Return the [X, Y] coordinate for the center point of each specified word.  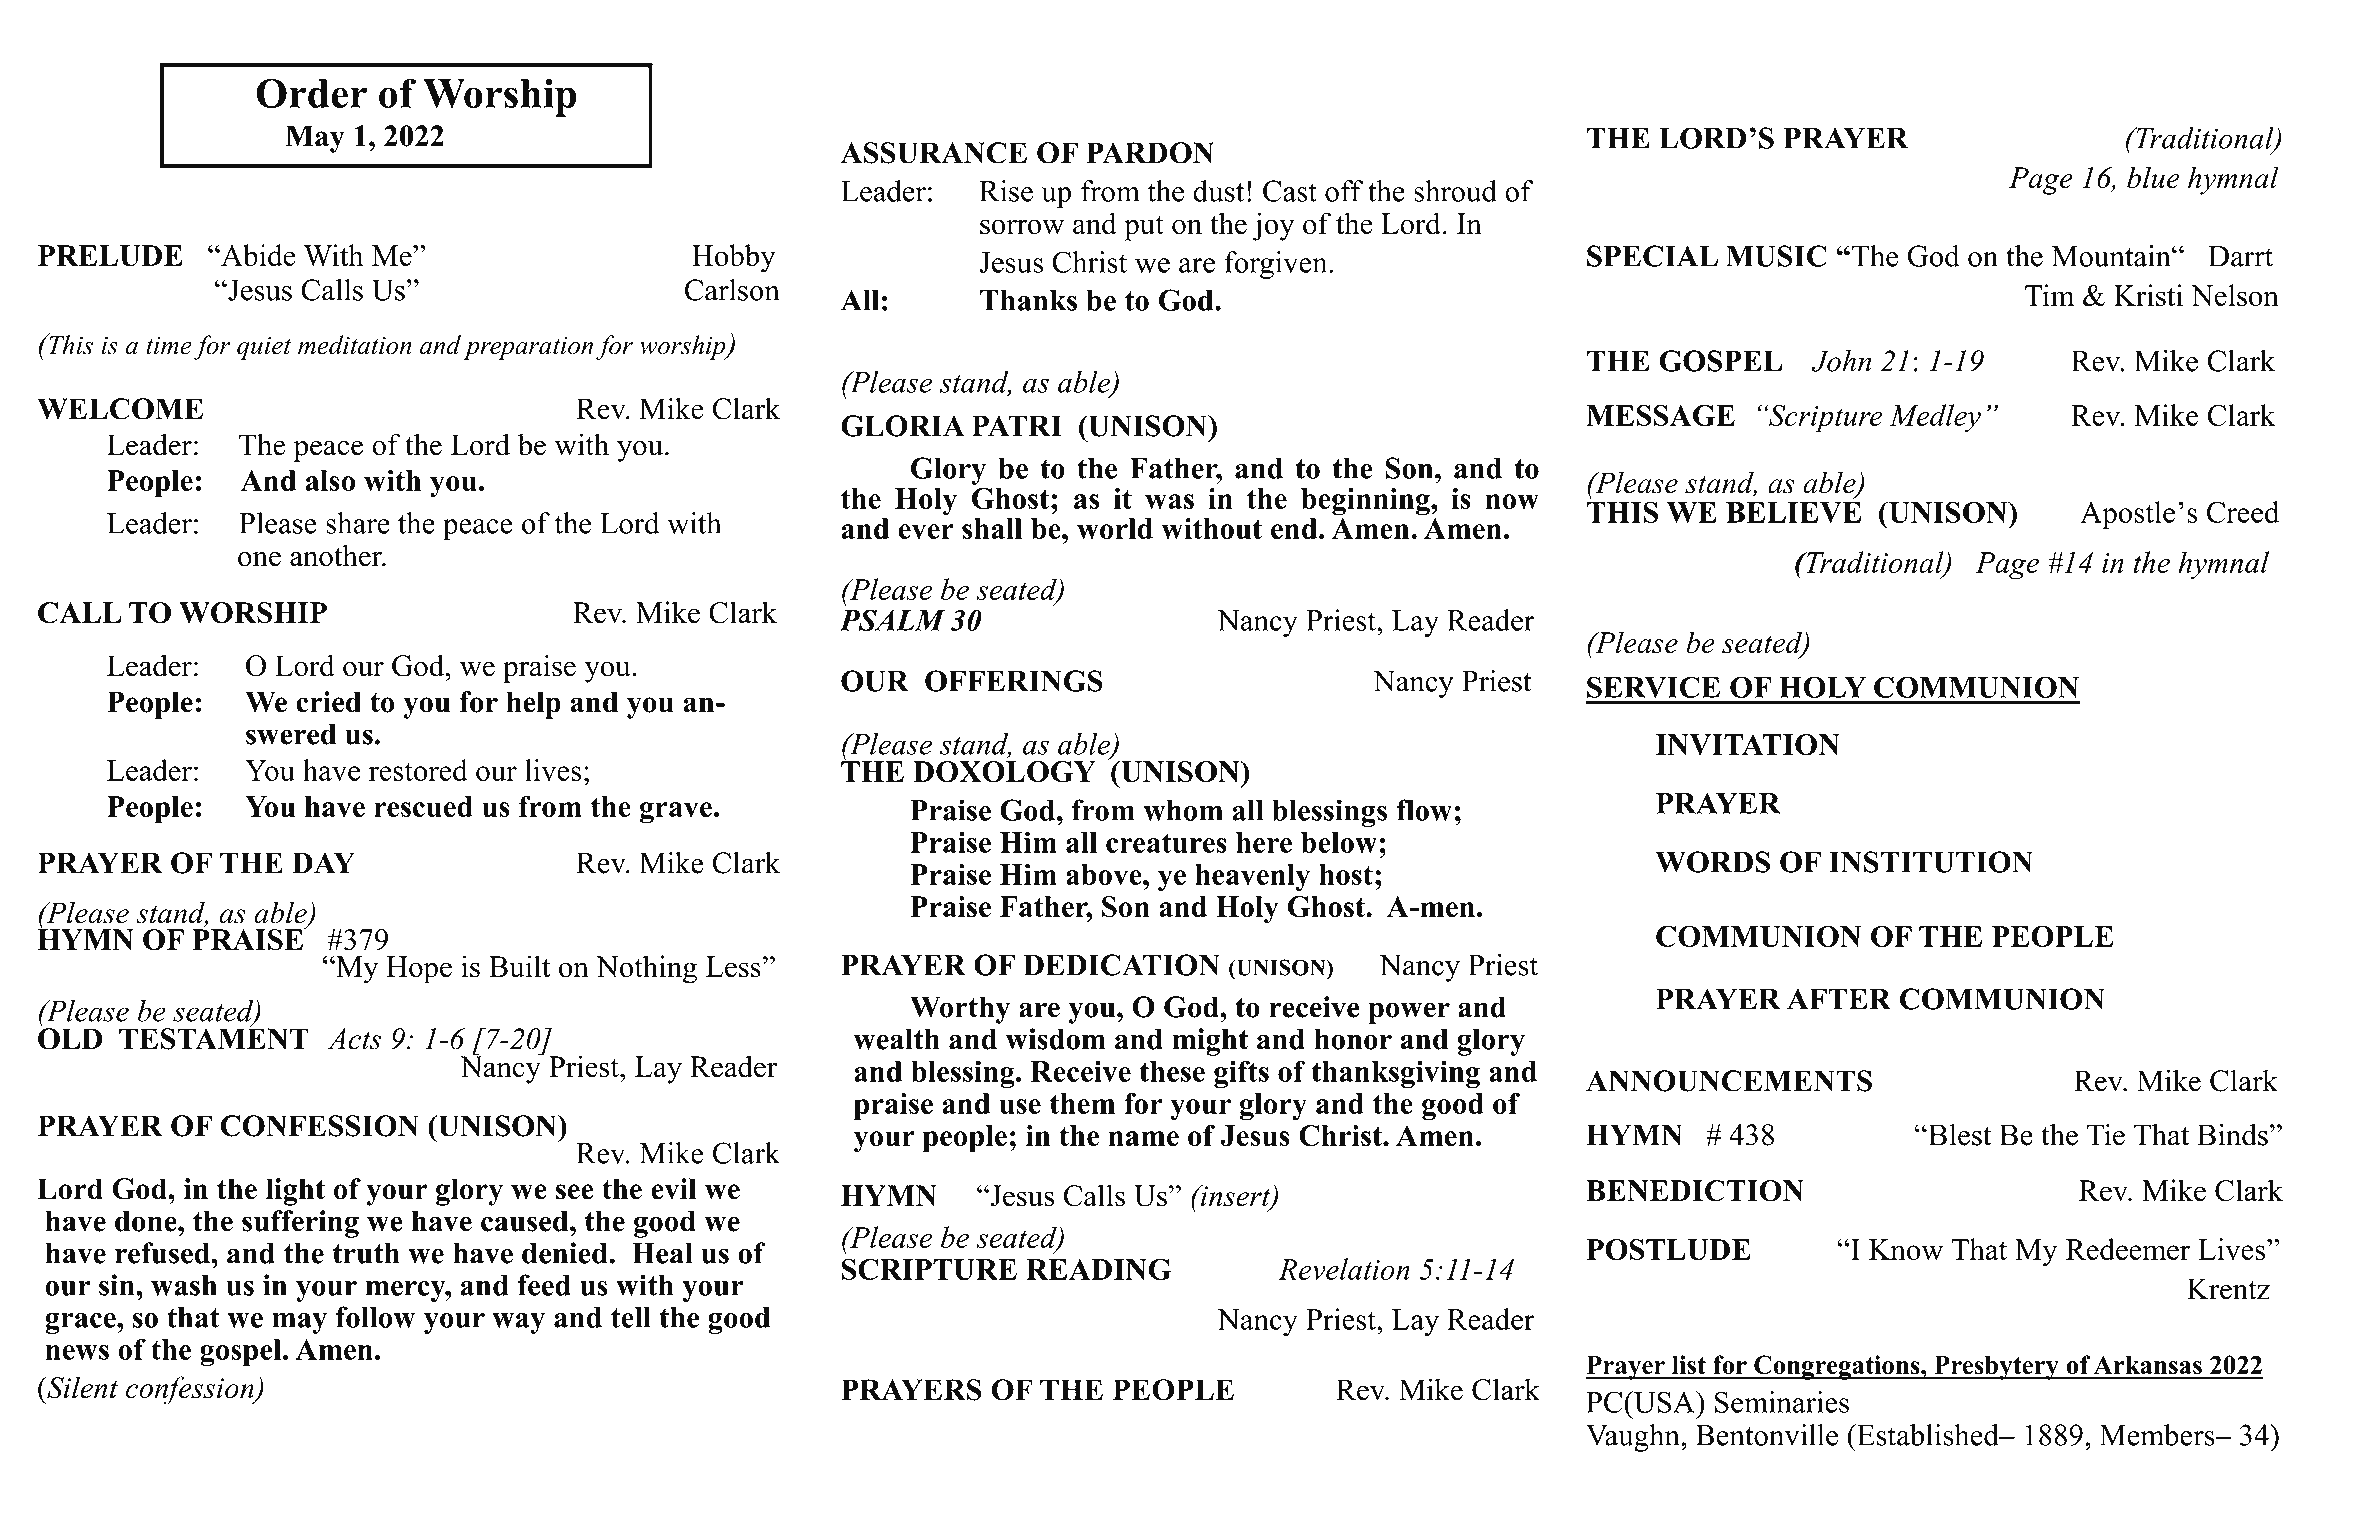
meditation [355, 345]
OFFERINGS [1014, 681]
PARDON [1150, 153]
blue [2153, 177]
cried [328, 702]
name [1143, 1138]
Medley [1935, 418]
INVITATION [1748, 745]
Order [311, 93]
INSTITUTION [1931, 862]
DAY [323, 863]
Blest [1959, 1134]
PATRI [1017, 426]
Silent [81, 1387]
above [1105, 874]
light [295, 1192]
